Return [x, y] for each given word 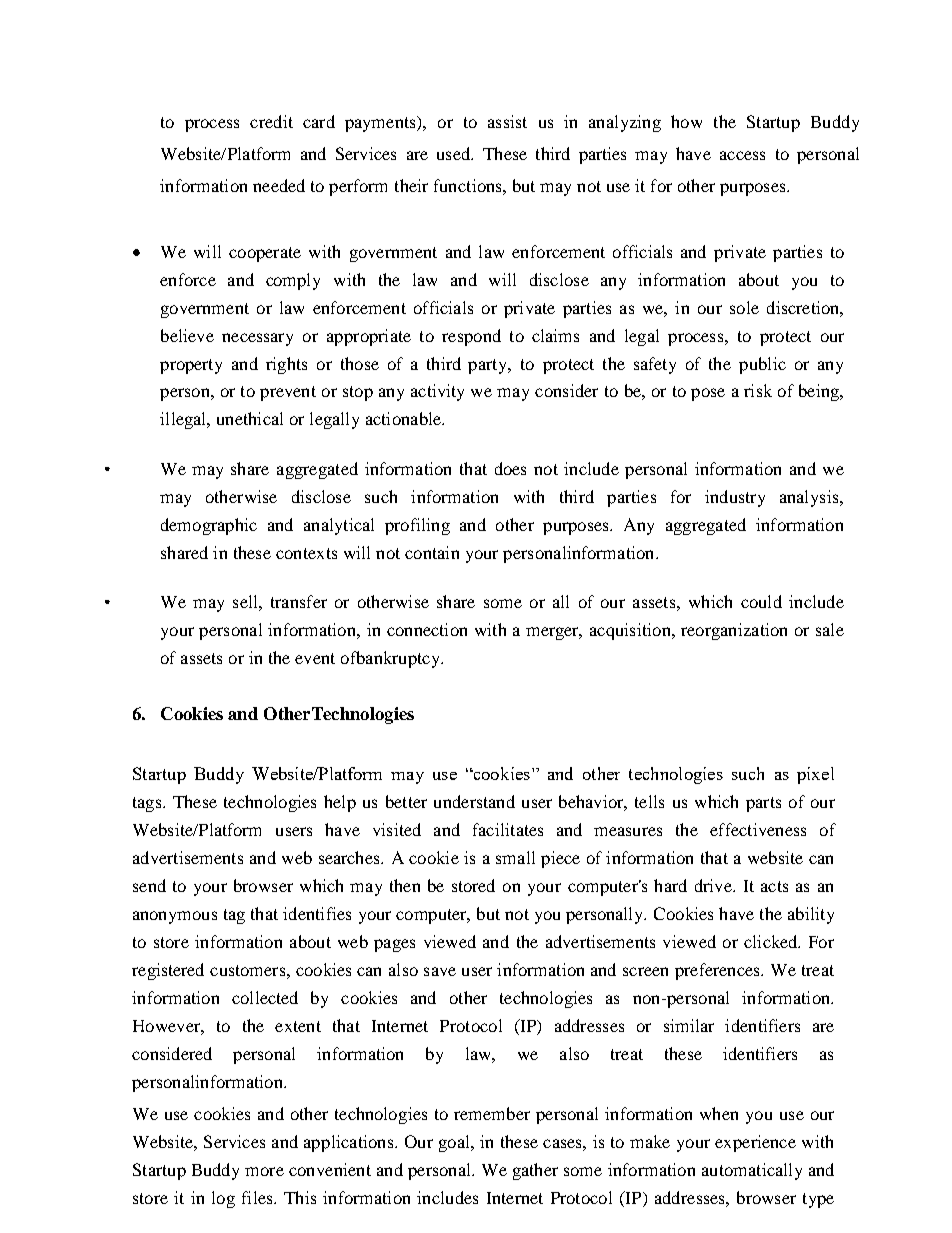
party [489, 366]
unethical [250, 418]
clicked [772, 941]
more [264, 1171]
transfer [299, 601]
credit [271, 121]
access [742, 155]
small [515, 857]
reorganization [734, 631]
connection [427, 629]
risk [758, 390]
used [455, 153]
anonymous [175, 917]
